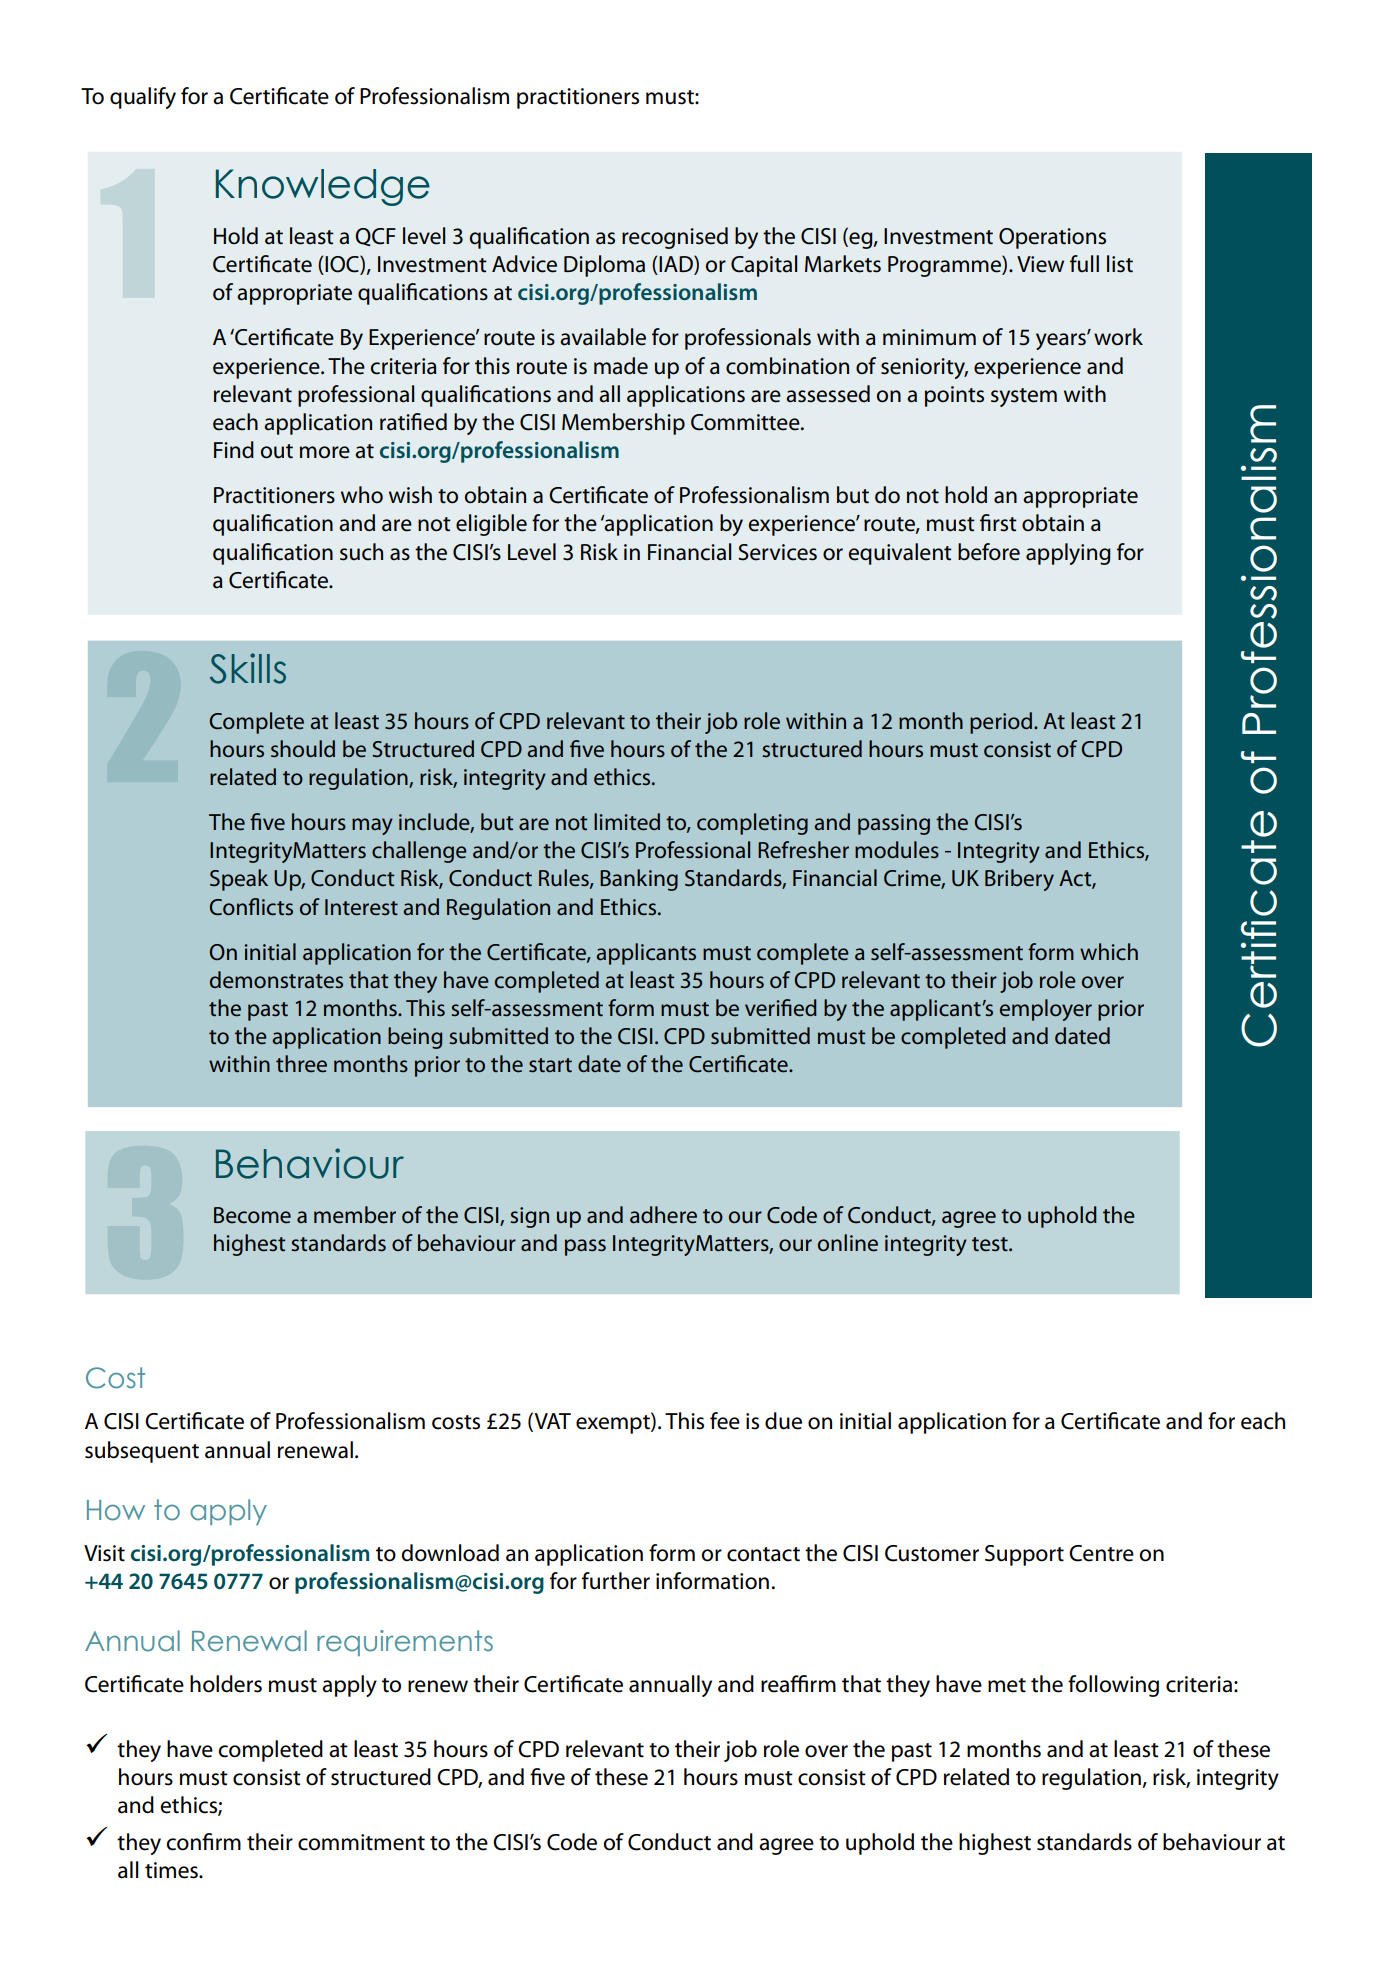 This image has width=1396, height=1974. Describe the element at coordinates (675, 238) in the image. I see `recognised` at that location.
